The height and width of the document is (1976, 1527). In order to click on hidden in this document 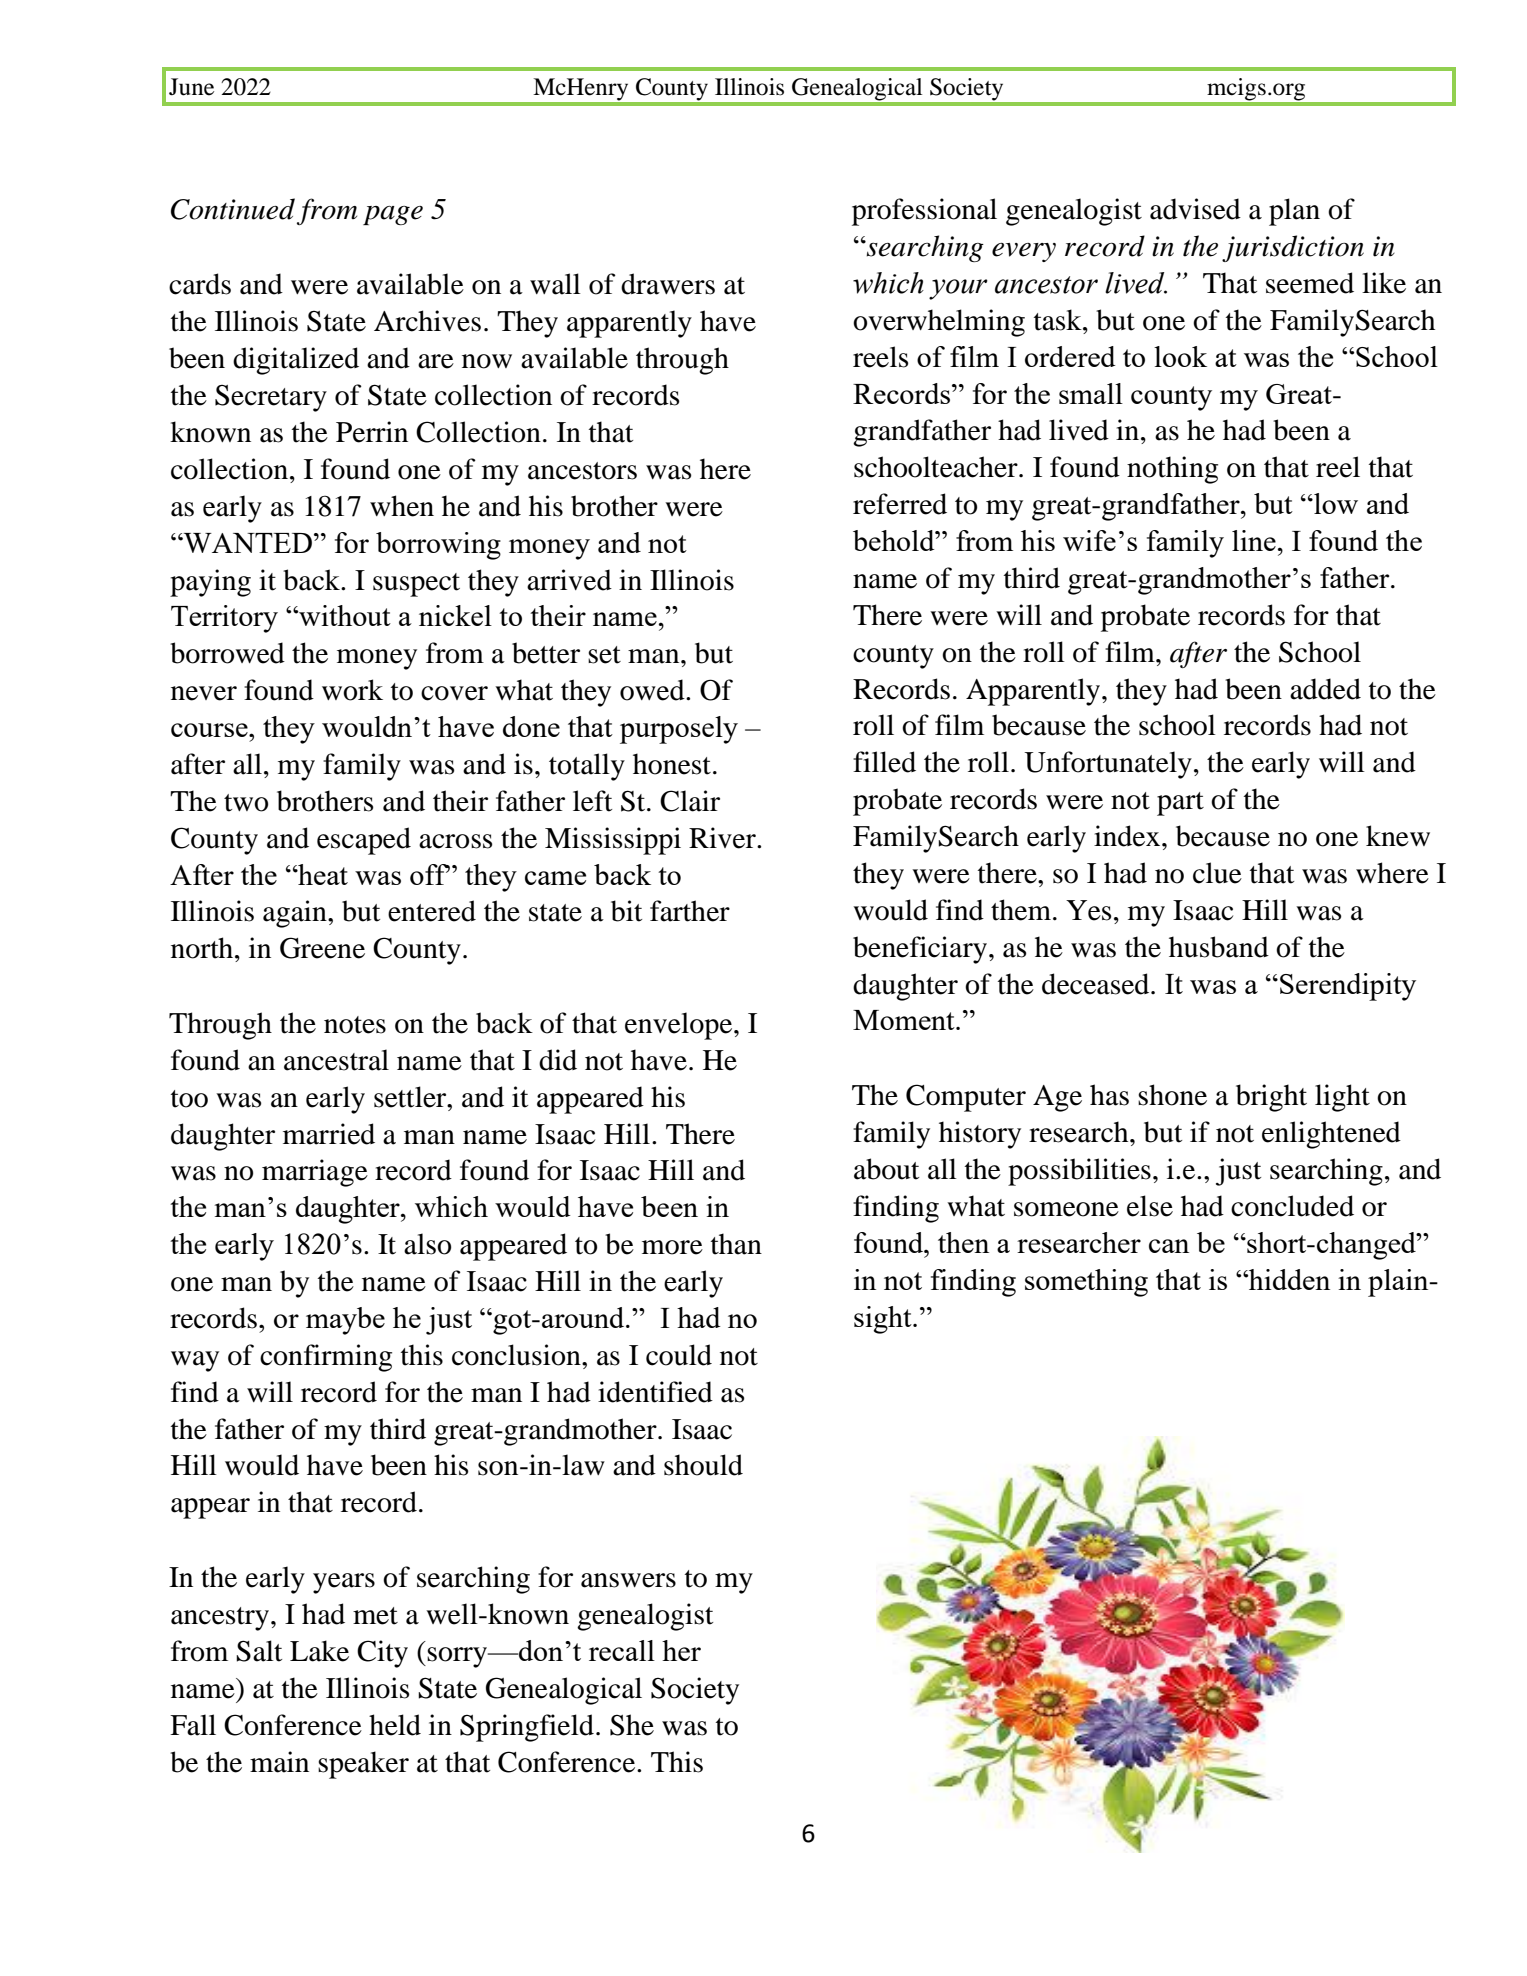, I will do `click(1288, 1279)`.
